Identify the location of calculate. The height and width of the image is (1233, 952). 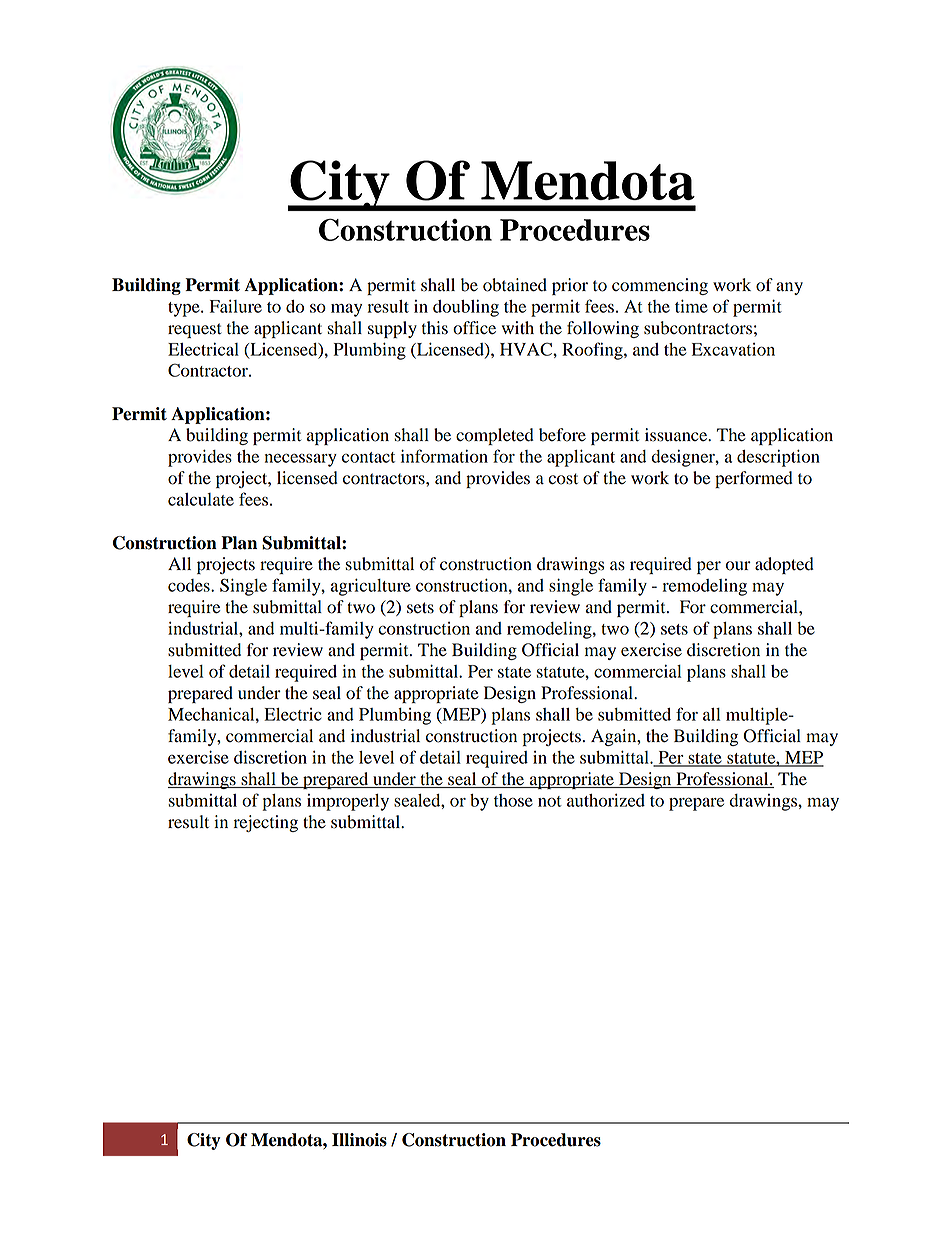
(201, 499).
